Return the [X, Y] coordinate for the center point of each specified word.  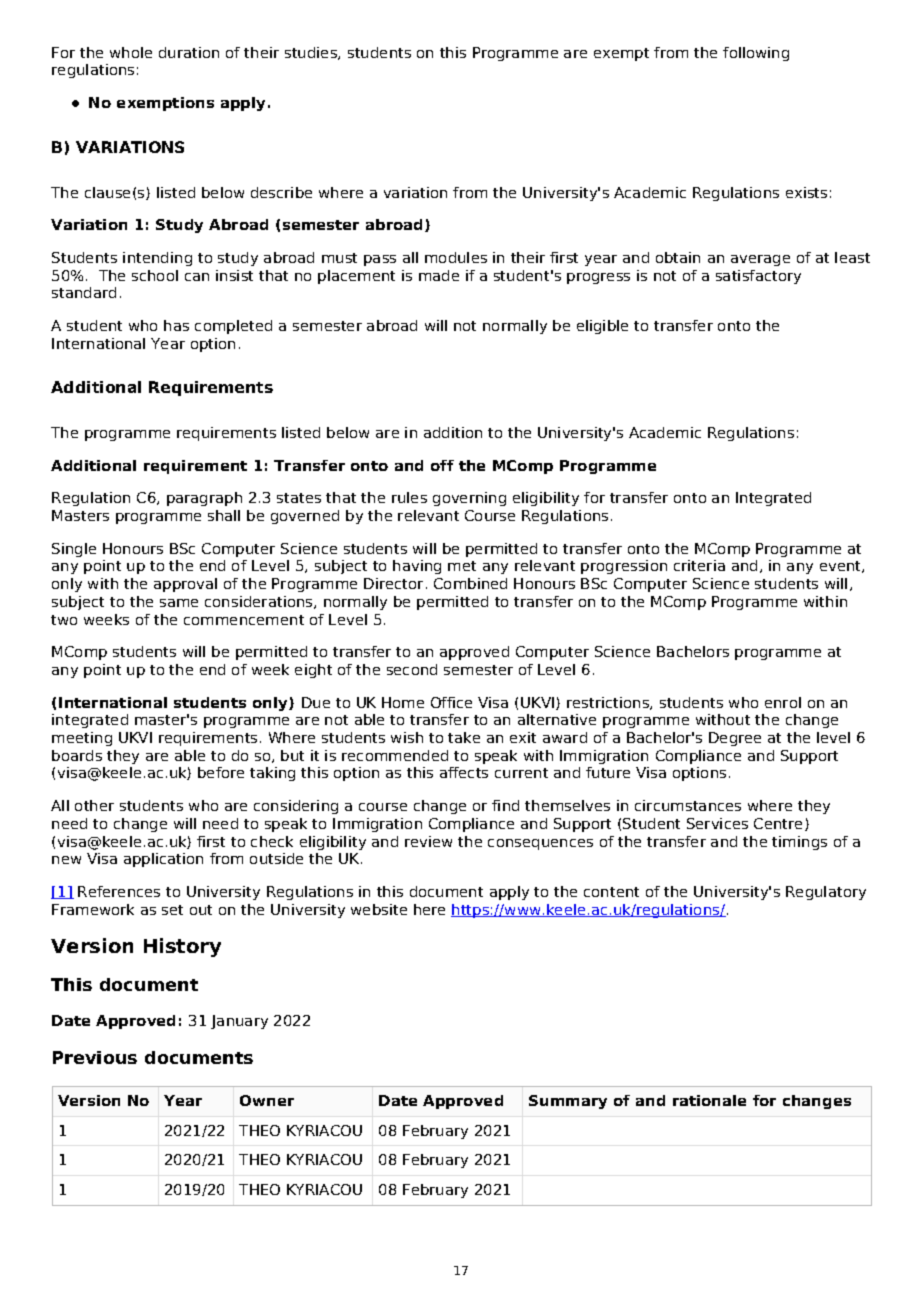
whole [131, 52]
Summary [568, 1102]
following [756, 54]
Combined [470, 583]
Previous [95, 1057]
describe [281, 192]
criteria [699, 565]
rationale [709, 1100]
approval [185, 585]
